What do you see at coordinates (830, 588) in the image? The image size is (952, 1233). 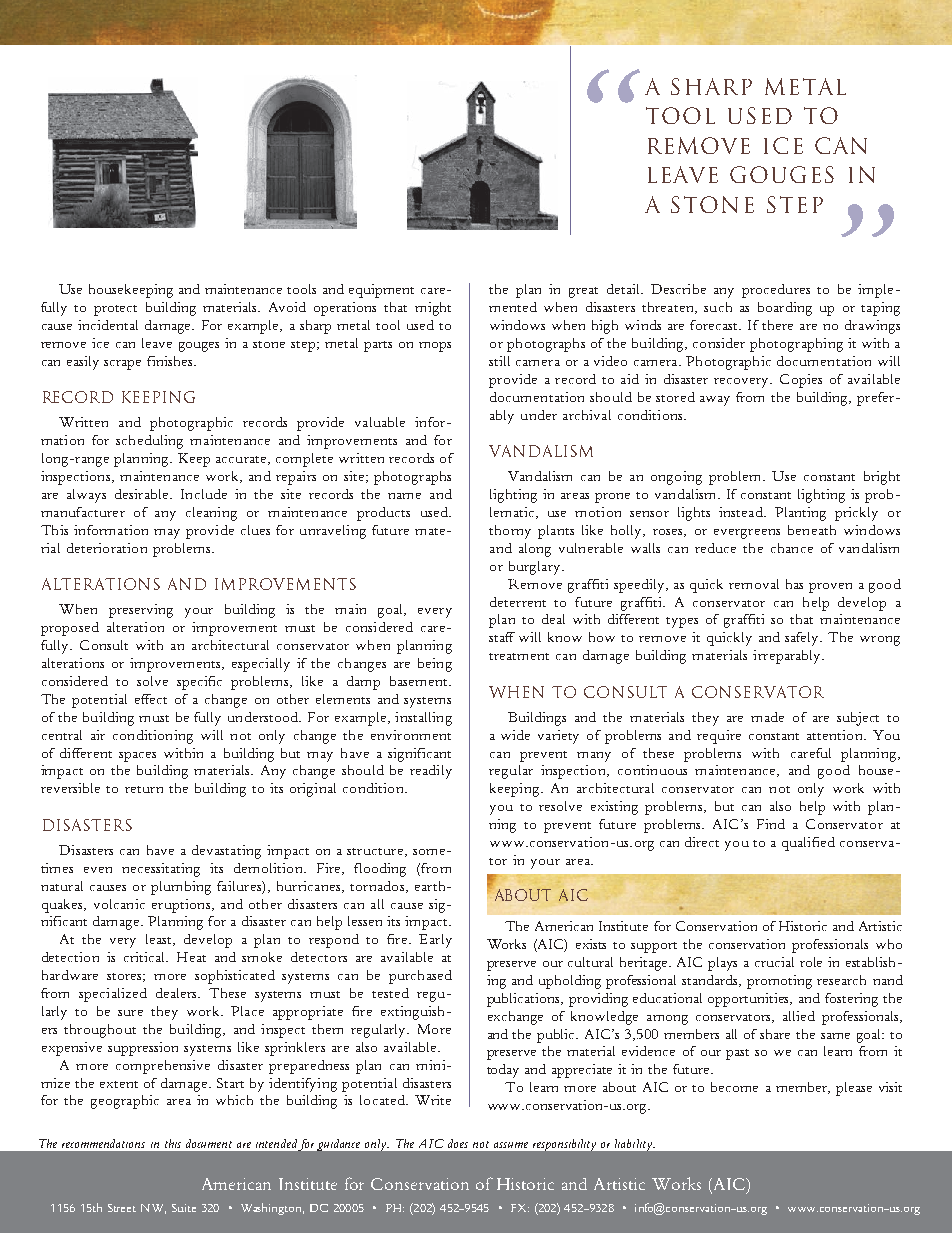 I see `proven` at bounding box center [830, 588].
